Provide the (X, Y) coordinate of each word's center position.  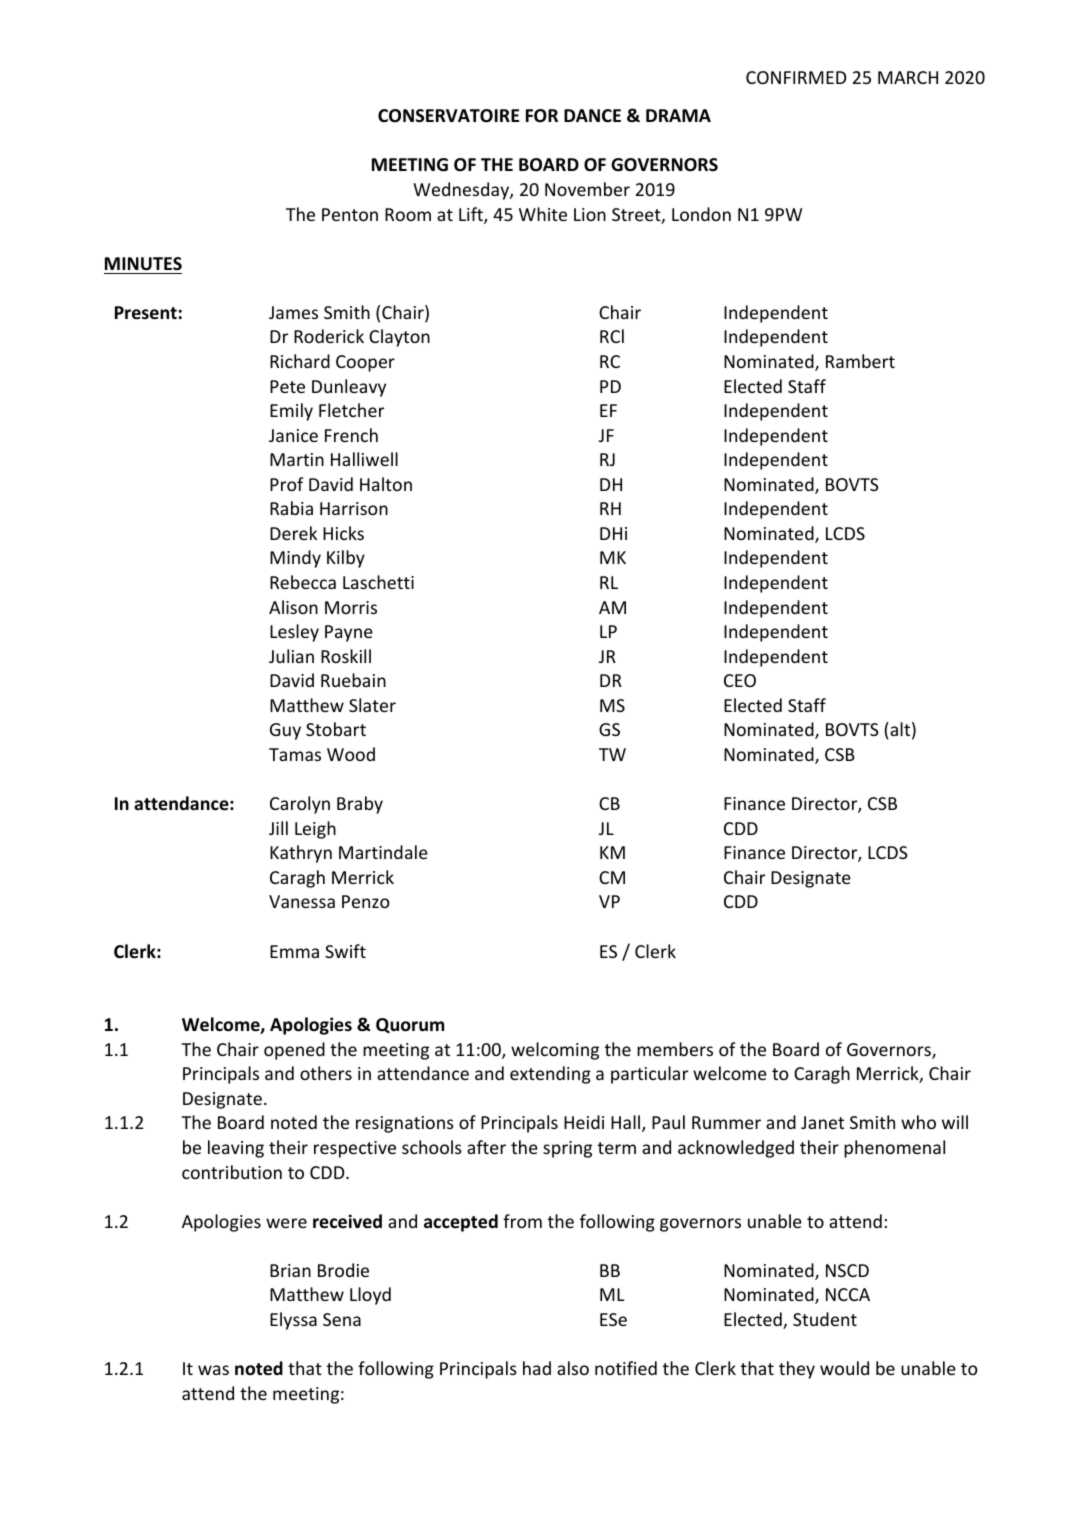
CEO (740, 680)
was (213, 1370)
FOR (542, 116)
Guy (285, 731)
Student (825, 1319)
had (537, 1368)
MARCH (908, 77)
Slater (372, 705)
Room (408, 214)
